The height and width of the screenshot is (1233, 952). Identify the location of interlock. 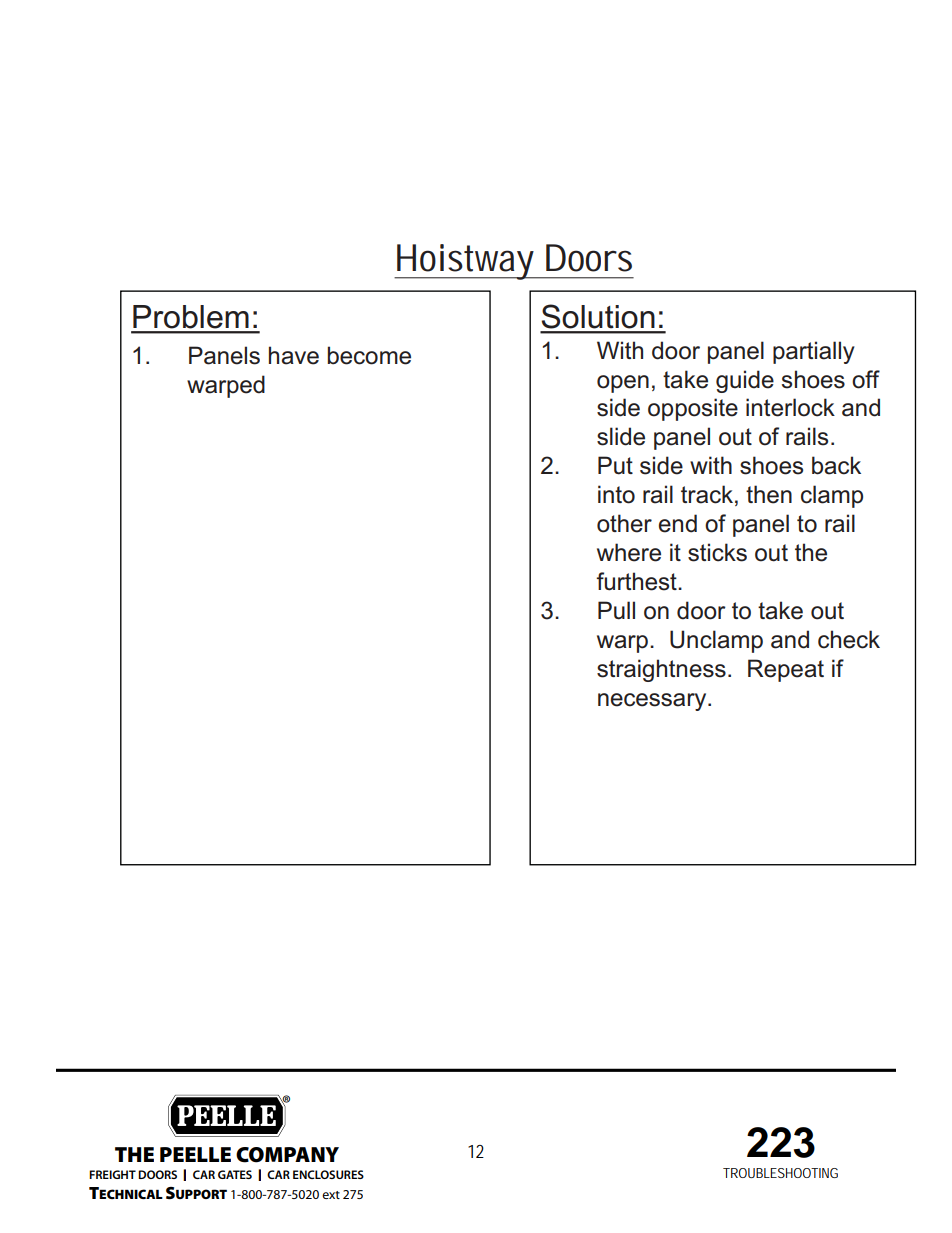
(790, 407).
